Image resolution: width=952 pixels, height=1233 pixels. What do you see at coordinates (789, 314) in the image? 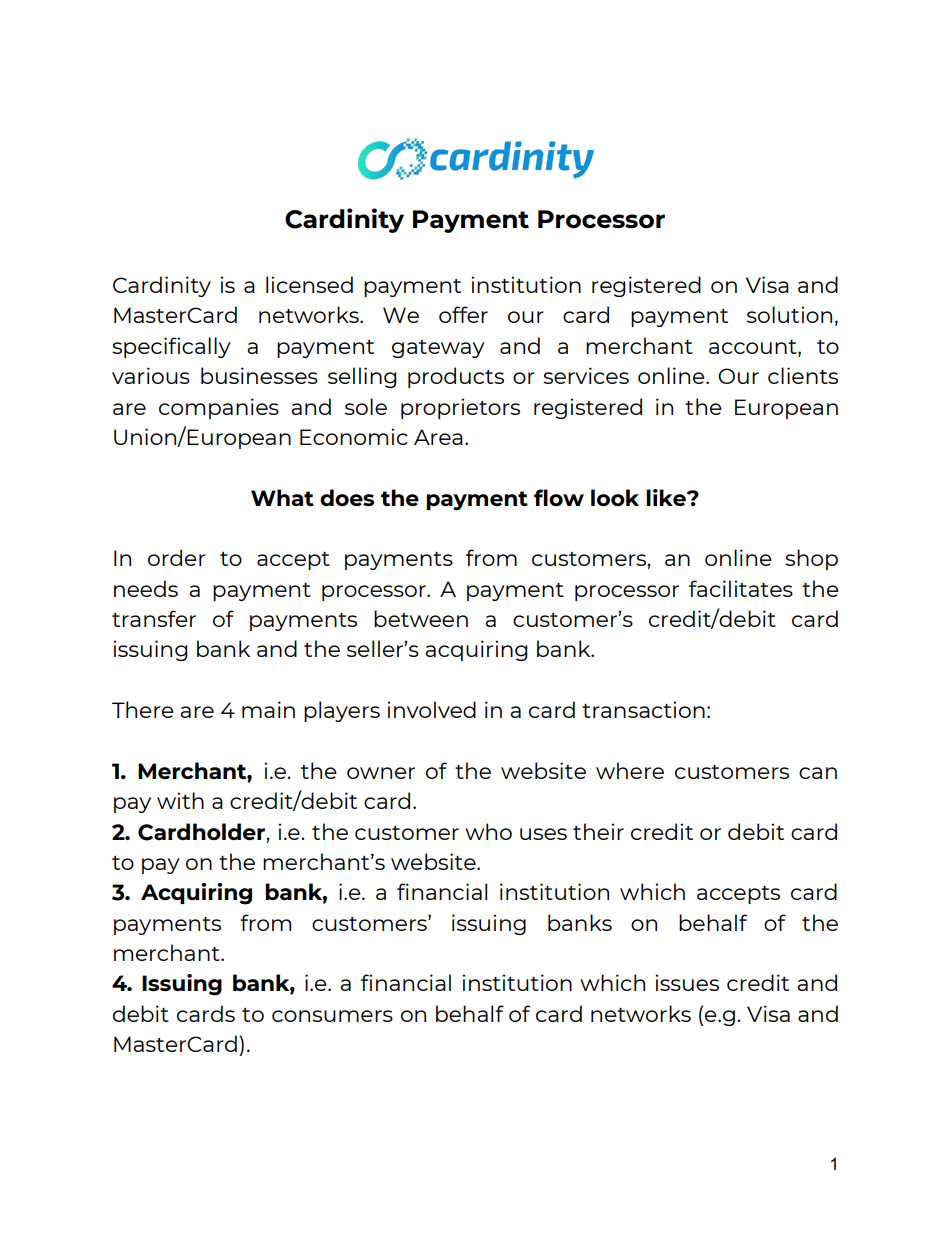
I see `solution` at bounding box center [789, 314].
